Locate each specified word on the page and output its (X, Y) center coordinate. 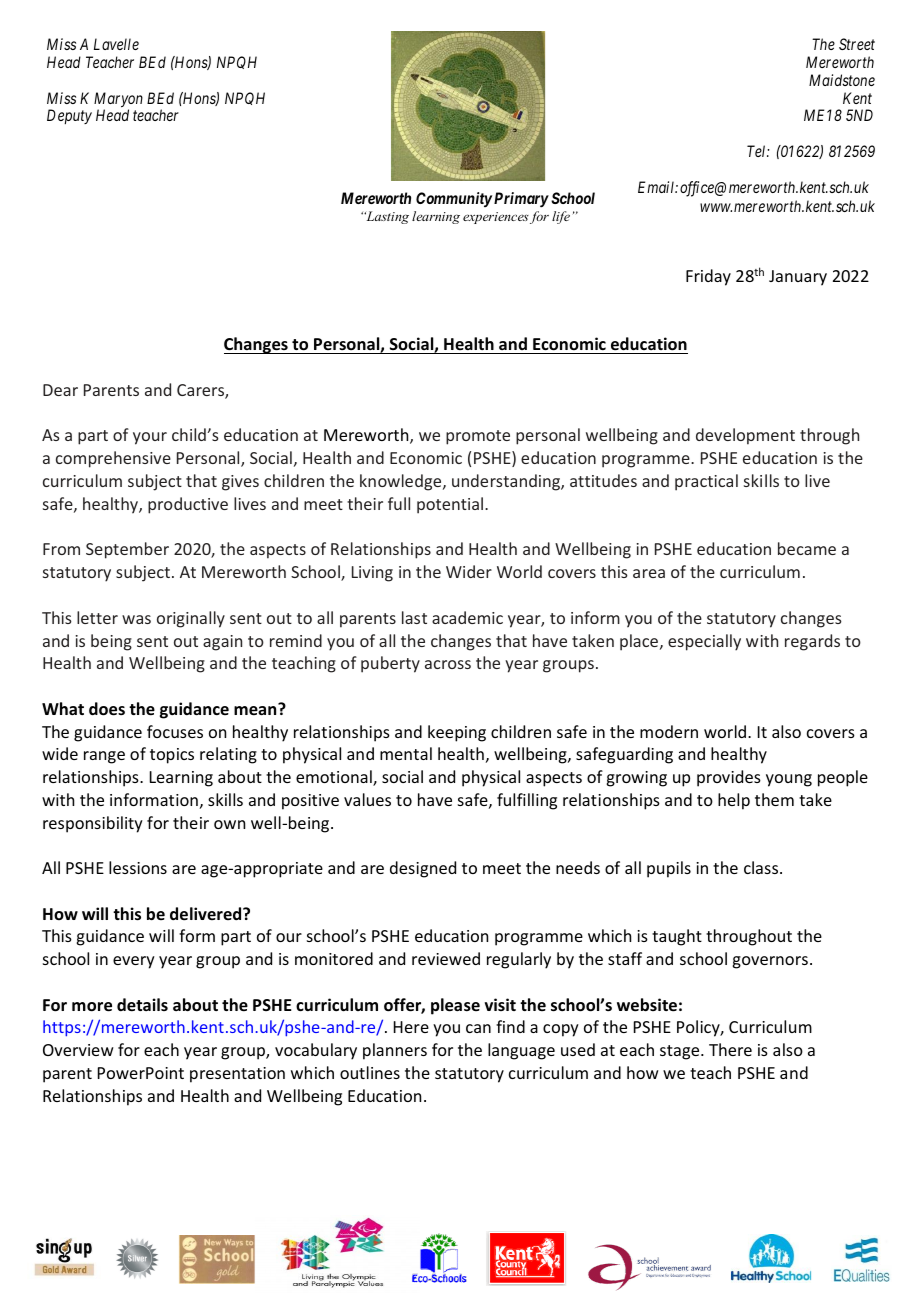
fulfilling (527, 801)
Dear (60, 390)
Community (454, 199)
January (798, 278)
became (807, 548)
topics (172, 756)
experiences (496, 218)
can (478, 1028)
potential (451, 505)
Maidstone (842, 80)
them (774, 799)
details (142, 1005)
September (127, 550)
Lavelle (116, 44)
